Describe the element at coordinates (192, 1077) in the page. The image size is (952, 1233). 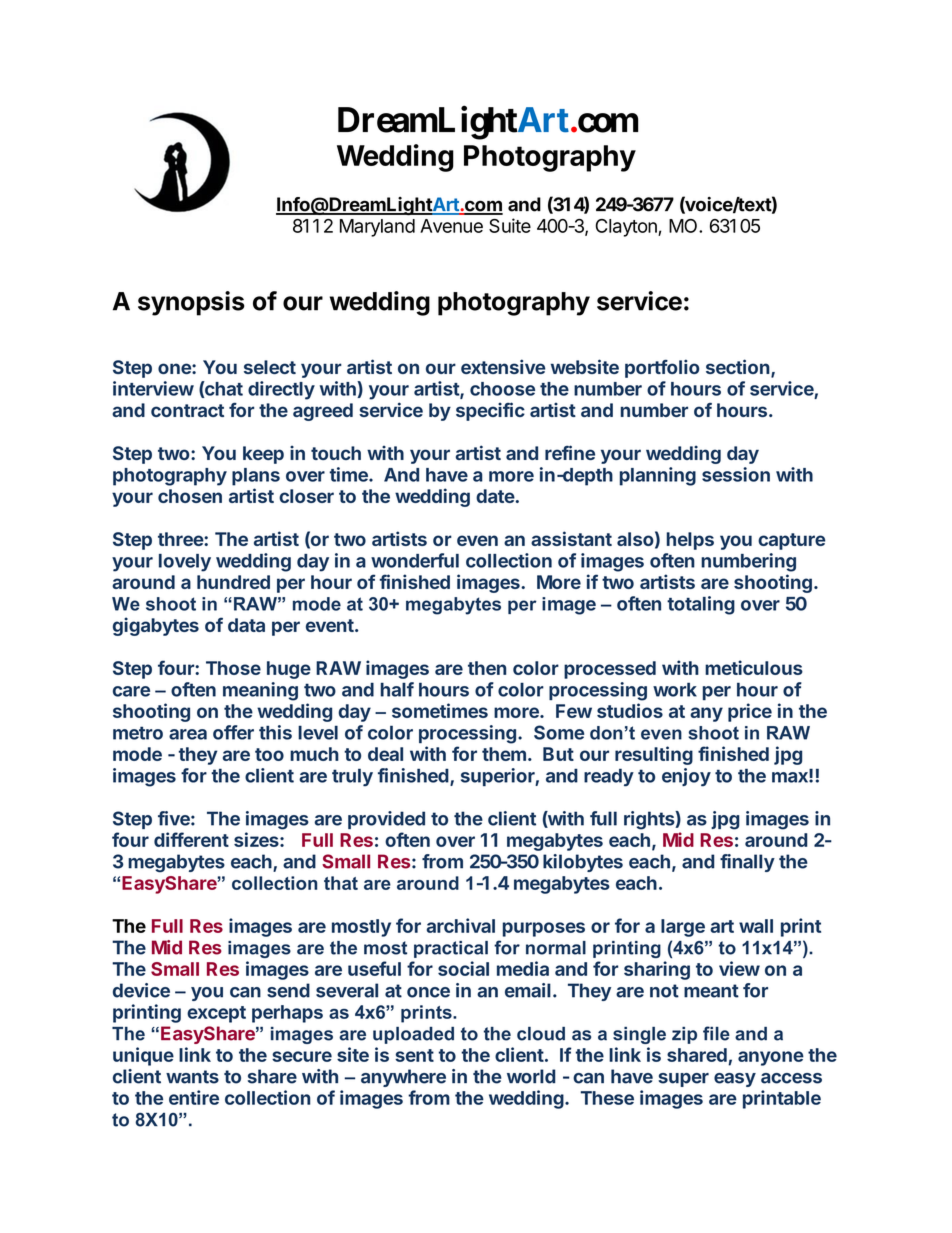
I see `wants` at that location.
